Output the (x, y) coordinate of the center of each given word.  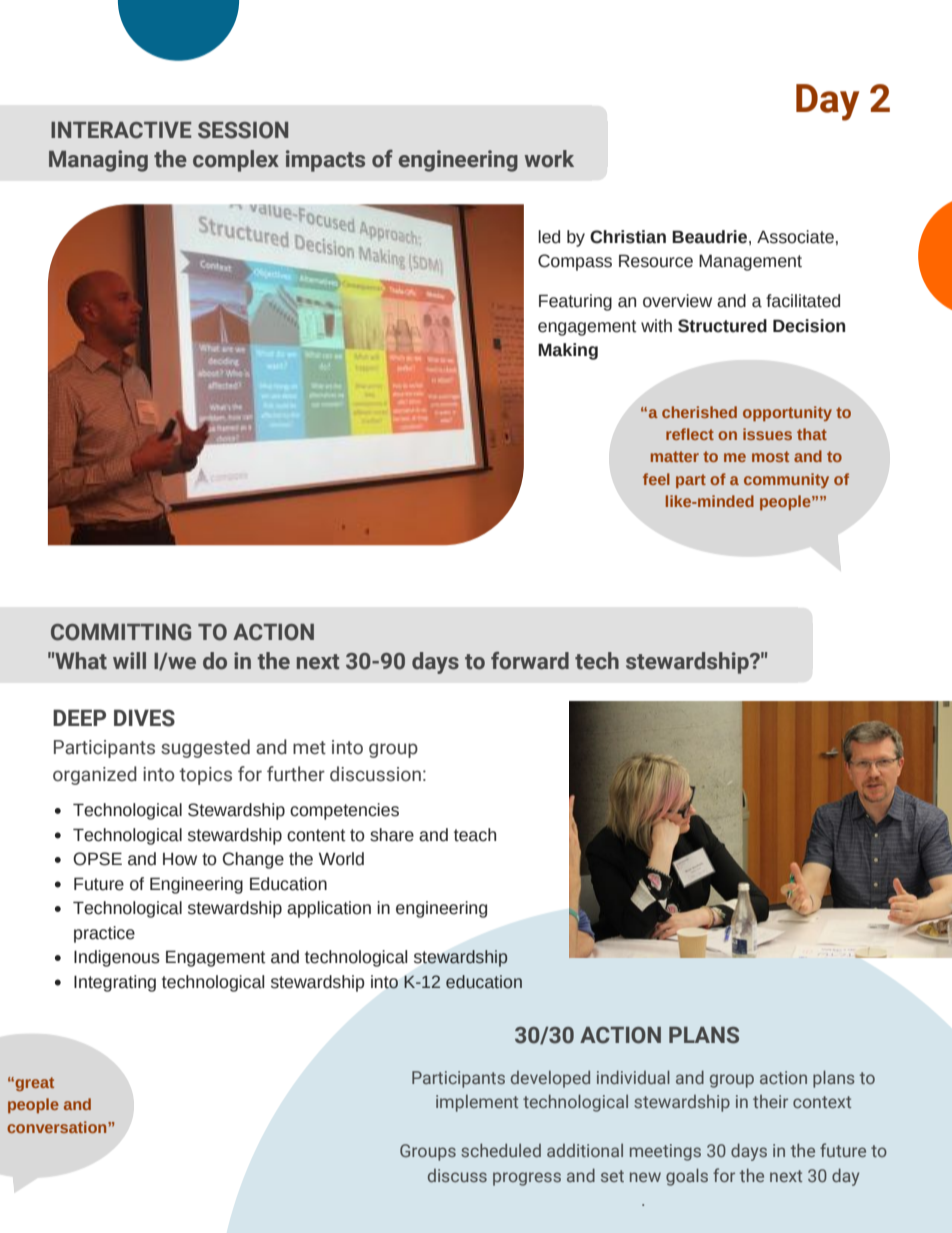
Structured (722, 326)
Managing (98, 161)
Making (568, 351)
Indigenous (117, 958)
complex (236, 161)
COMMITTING (121, 632)
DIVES (144, 718)
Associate (795, 237)
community (786, 480)
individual (633, 1077)
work (549, 159)
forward (530, 660)
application (329, 909)
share (392, 835)
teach (475, 835)
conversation (58, 1127)
